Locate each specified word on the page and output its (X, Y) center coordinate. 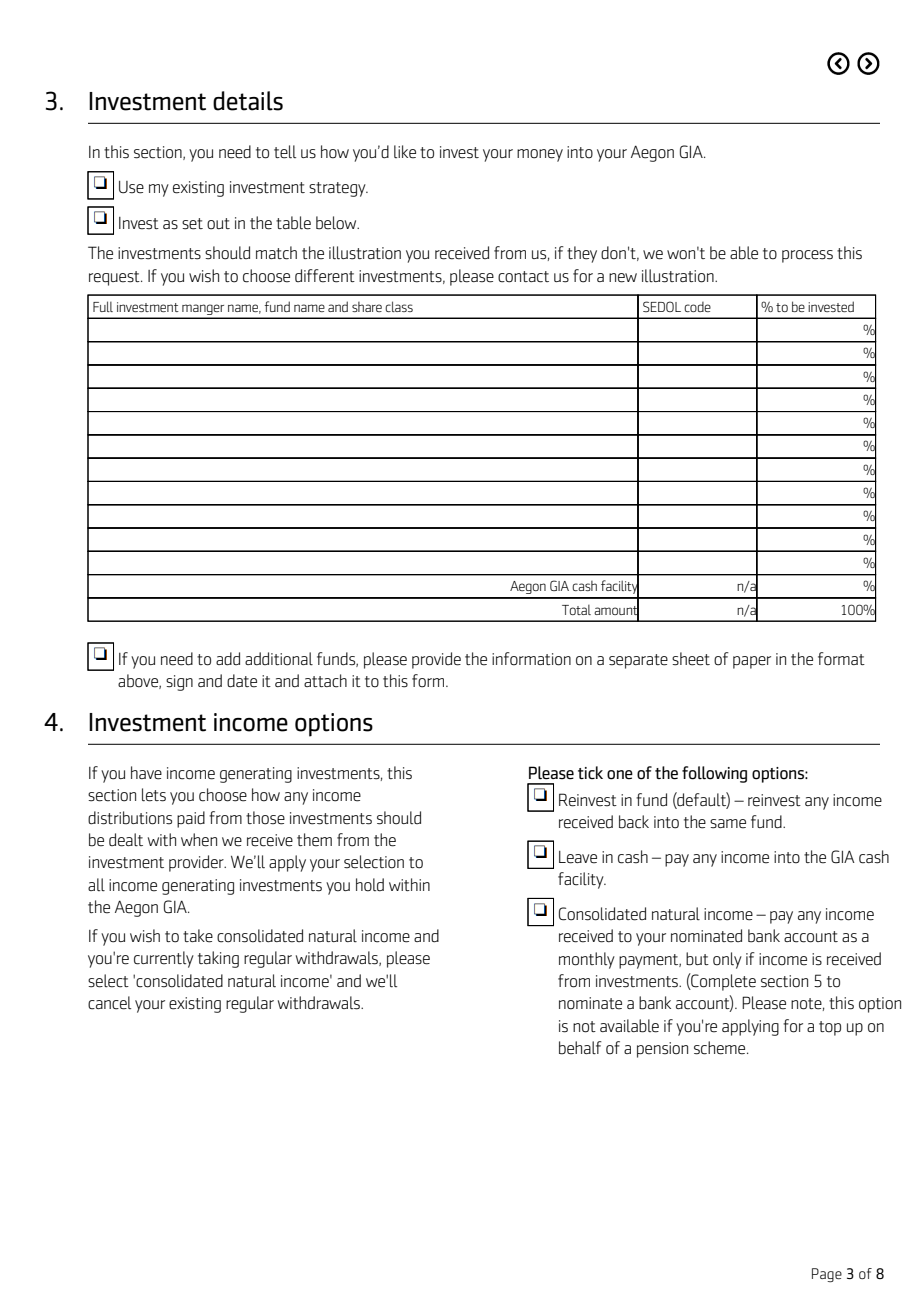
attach (325, 681)
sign (179, 683)
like (405, 152)
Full (103, 306)
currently (164, 959)
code (697, 307)
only (727, 960)
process (807, 256)
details (248, 101)
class (399, 306)
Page (827, 1275)
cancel (109, 1003)
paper (752, 662)
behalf (580, 1048)
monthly (587, 960)
